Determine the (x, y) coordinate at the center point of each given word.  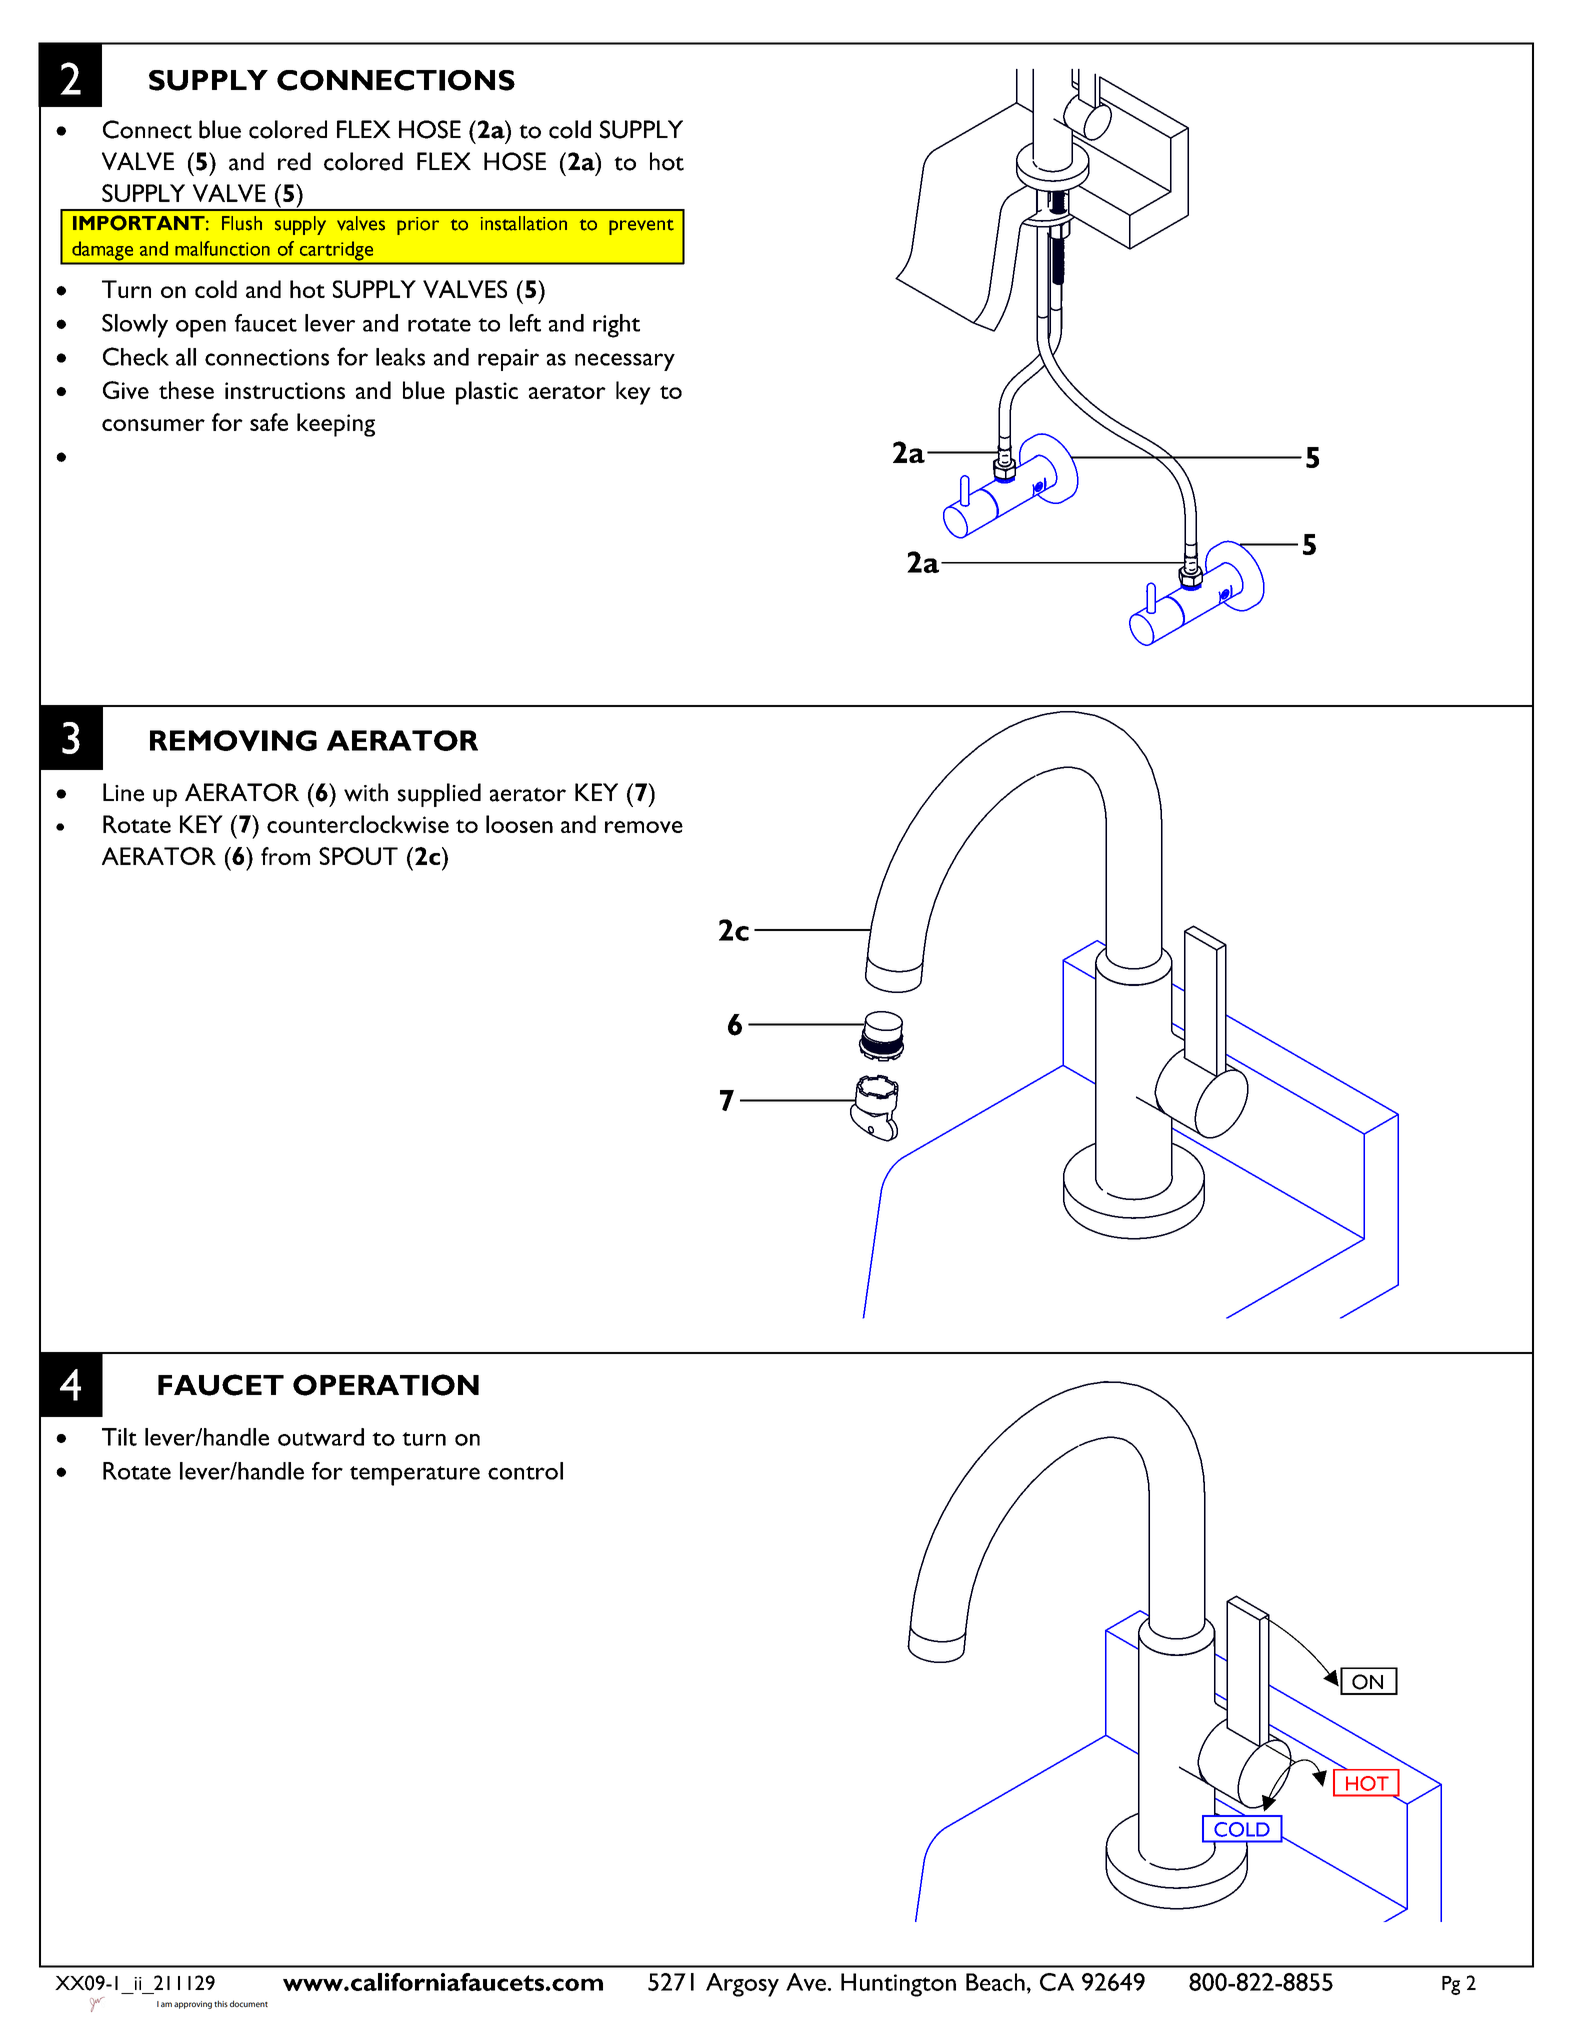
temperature (415, 1476)
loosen (519, 824)
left (525, 323)
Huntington (898, 1985)
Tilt (119, 1437)
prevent (641, 227)
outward (321, 1437)
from (285, 856)
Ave (806, 1982)
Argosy (742, 1985)
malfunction (222, 248)
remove (644, 827)
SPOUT (358, 856)
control (525, 1471)
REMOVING (233, 740)
